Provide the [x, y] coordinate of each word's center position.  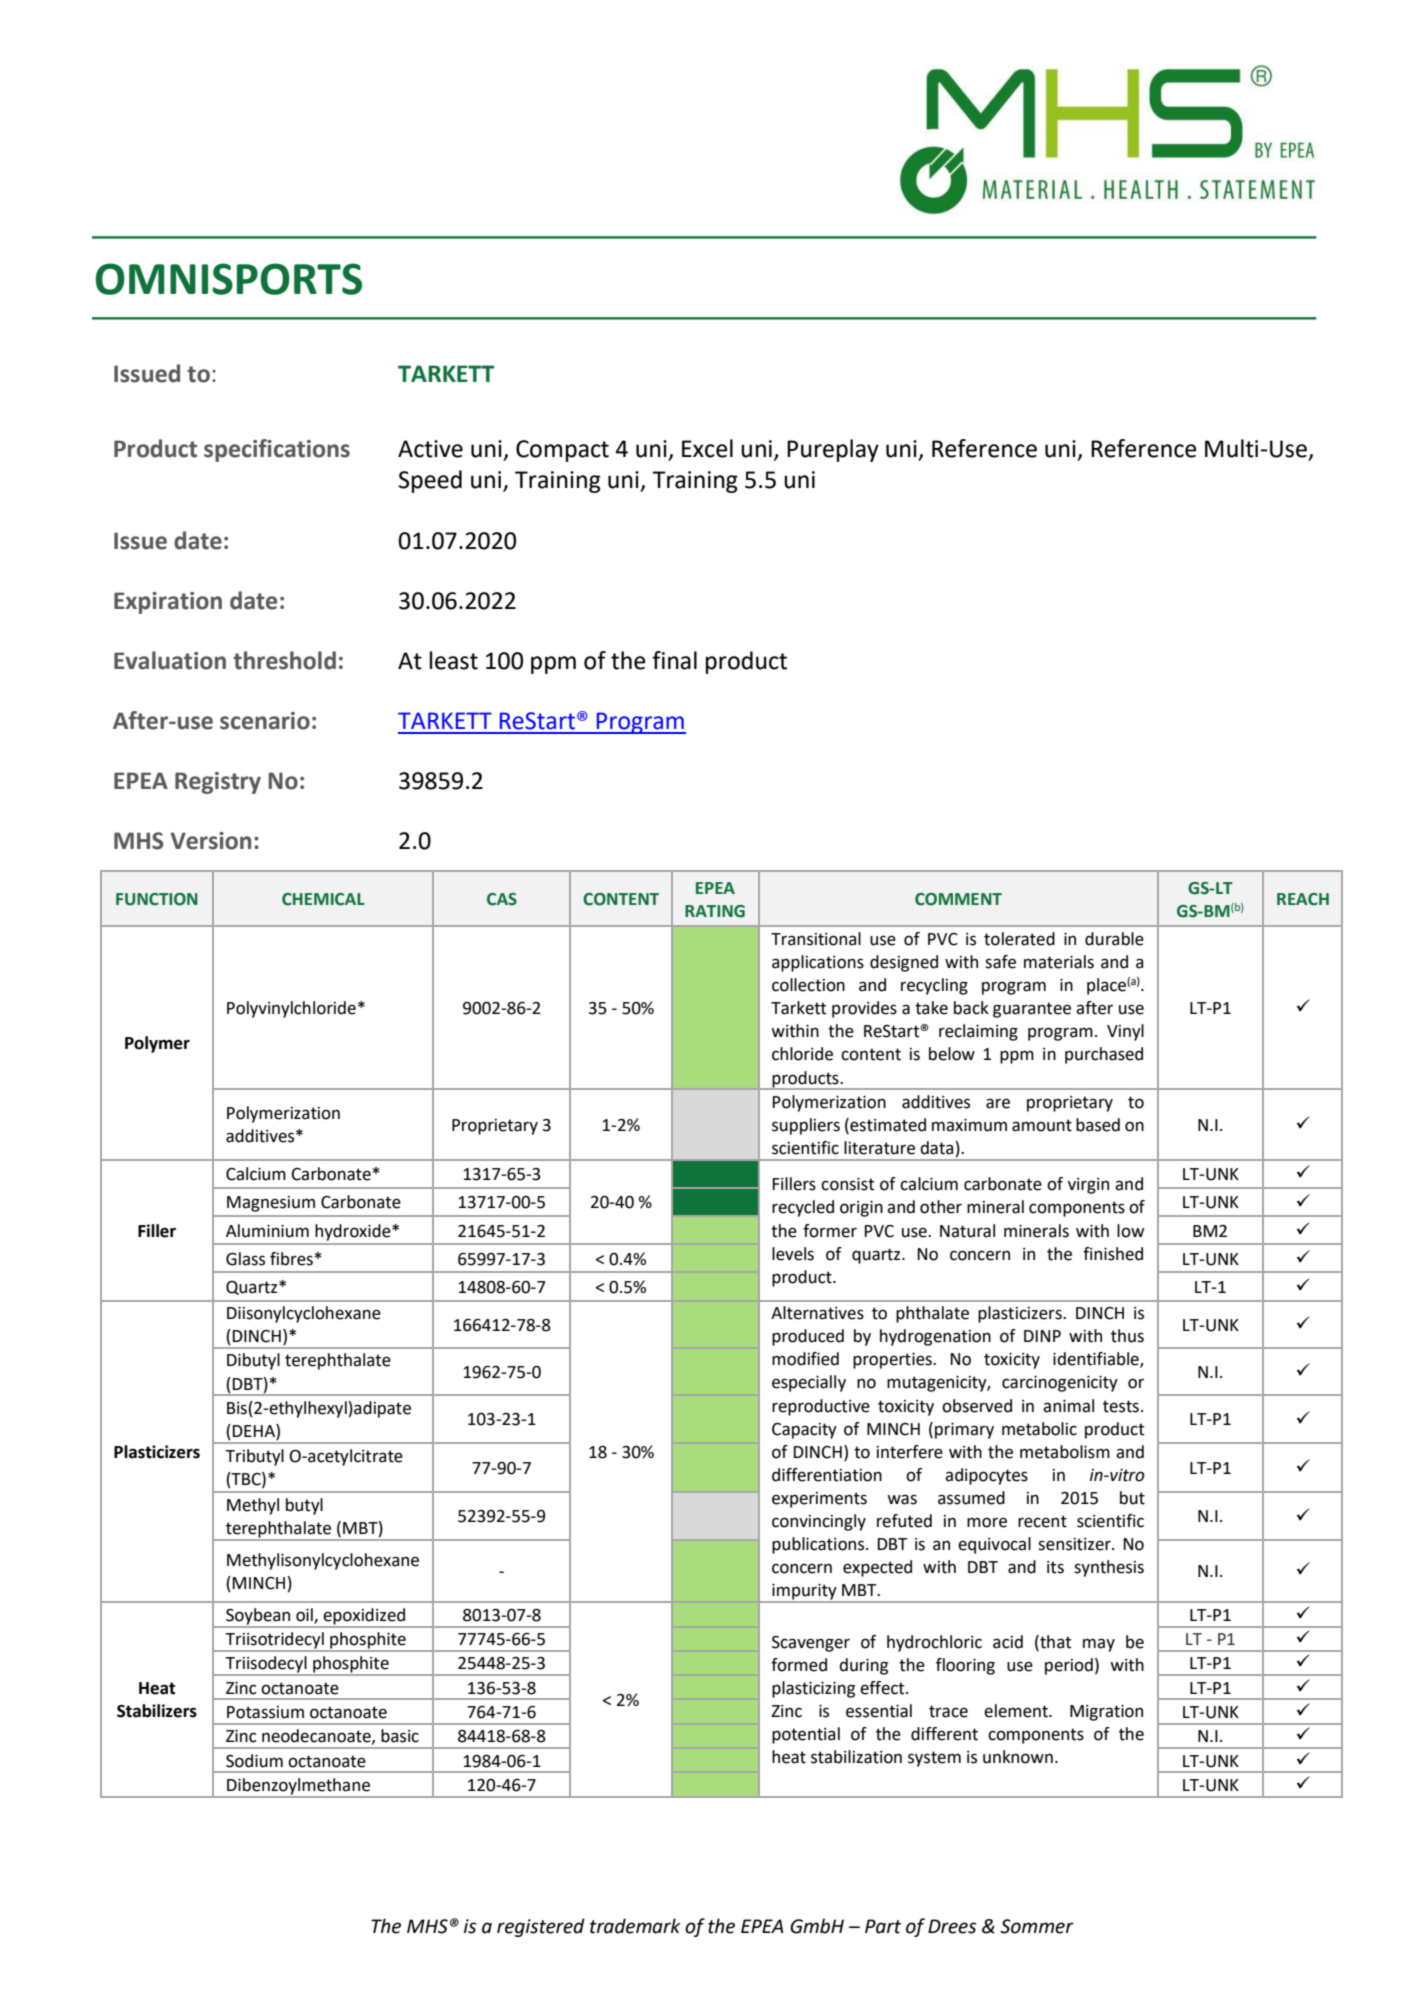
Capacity [804, 1431]
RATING [715, 911]
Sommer [1037, 1926]
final [674, 660]
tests [1121, 1406]
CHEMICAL [323, 899]
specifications [277, 450]
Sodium [254, 1761]
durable [1114, 939]
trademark [635, 1926]
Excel [707, 448]
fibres [291, 1259]
